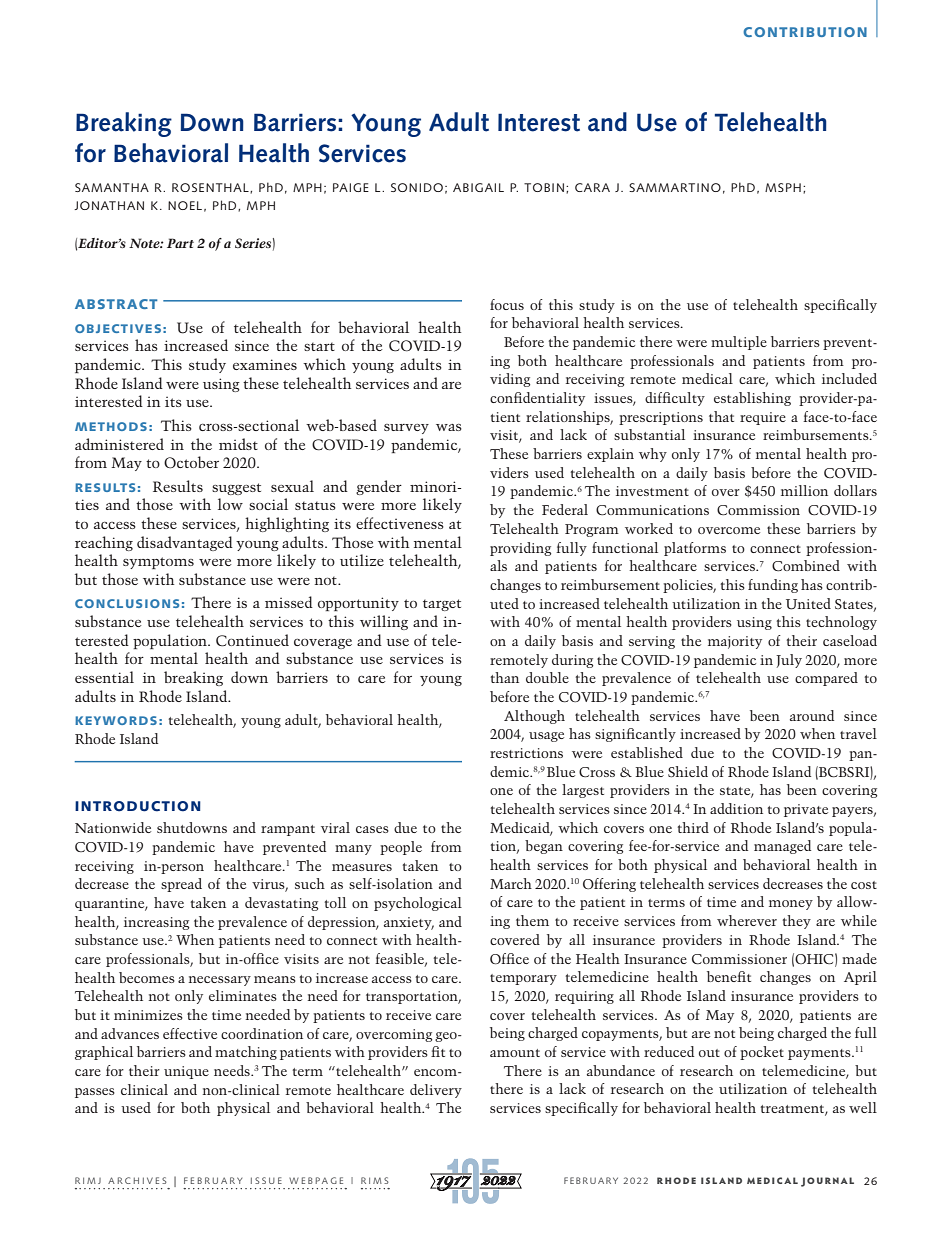 This page has height=1233, width=952. I want to click on well, so click(863, 1107).
